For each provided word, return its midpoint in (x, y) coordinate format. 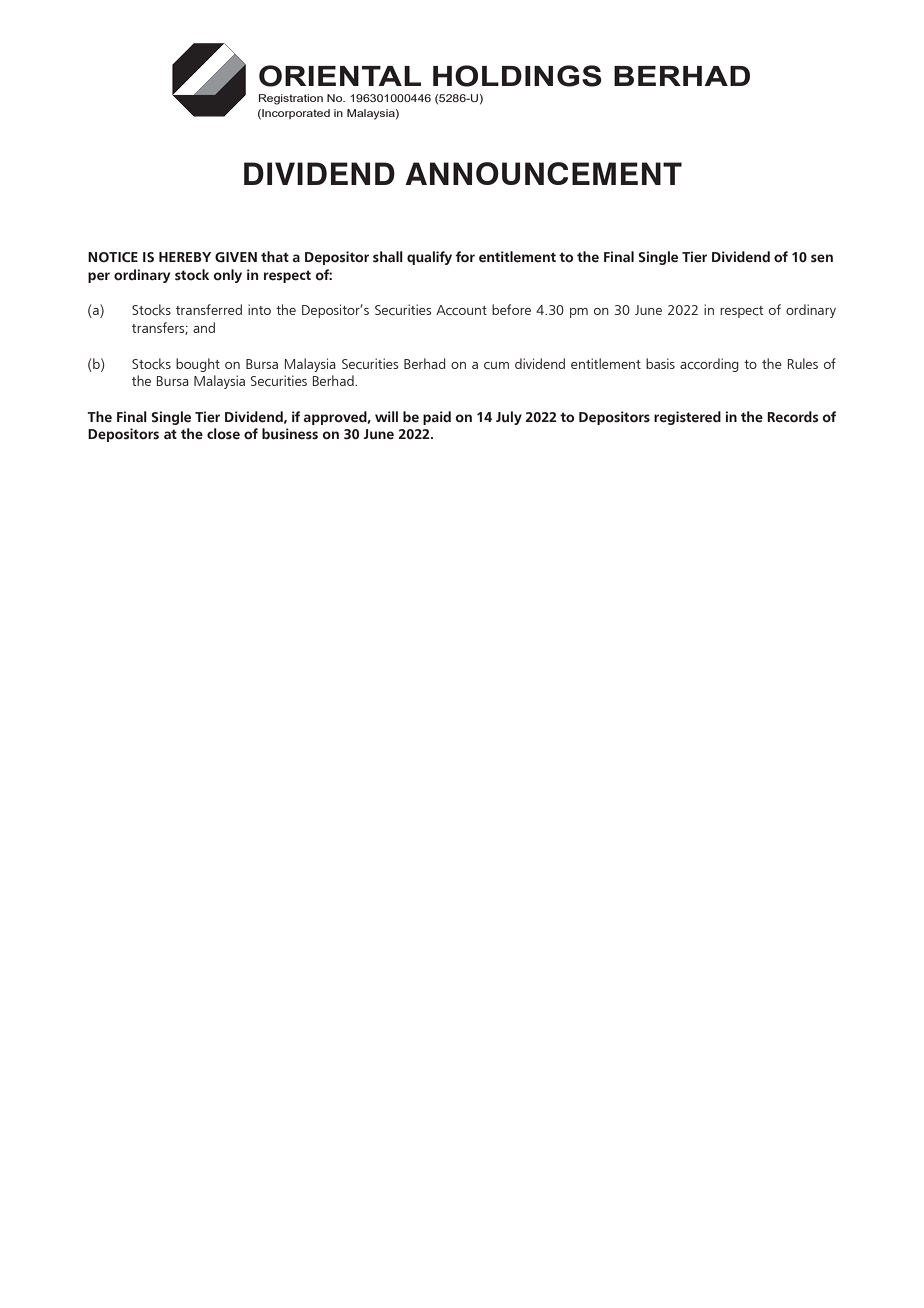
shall (388, 257)
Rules (803, 363)
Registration (291, 99)
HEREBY (185, 257)
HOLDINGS (517, 76)
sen (822, 258)
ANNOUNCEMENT (543, 173)
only (227, 276)
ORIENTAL (340, 76)
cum (496, 366)
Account (461, 310)
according (709, 365)
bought (198, 365)
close (223, 434)
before (511, 309)
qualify (429, 258)
